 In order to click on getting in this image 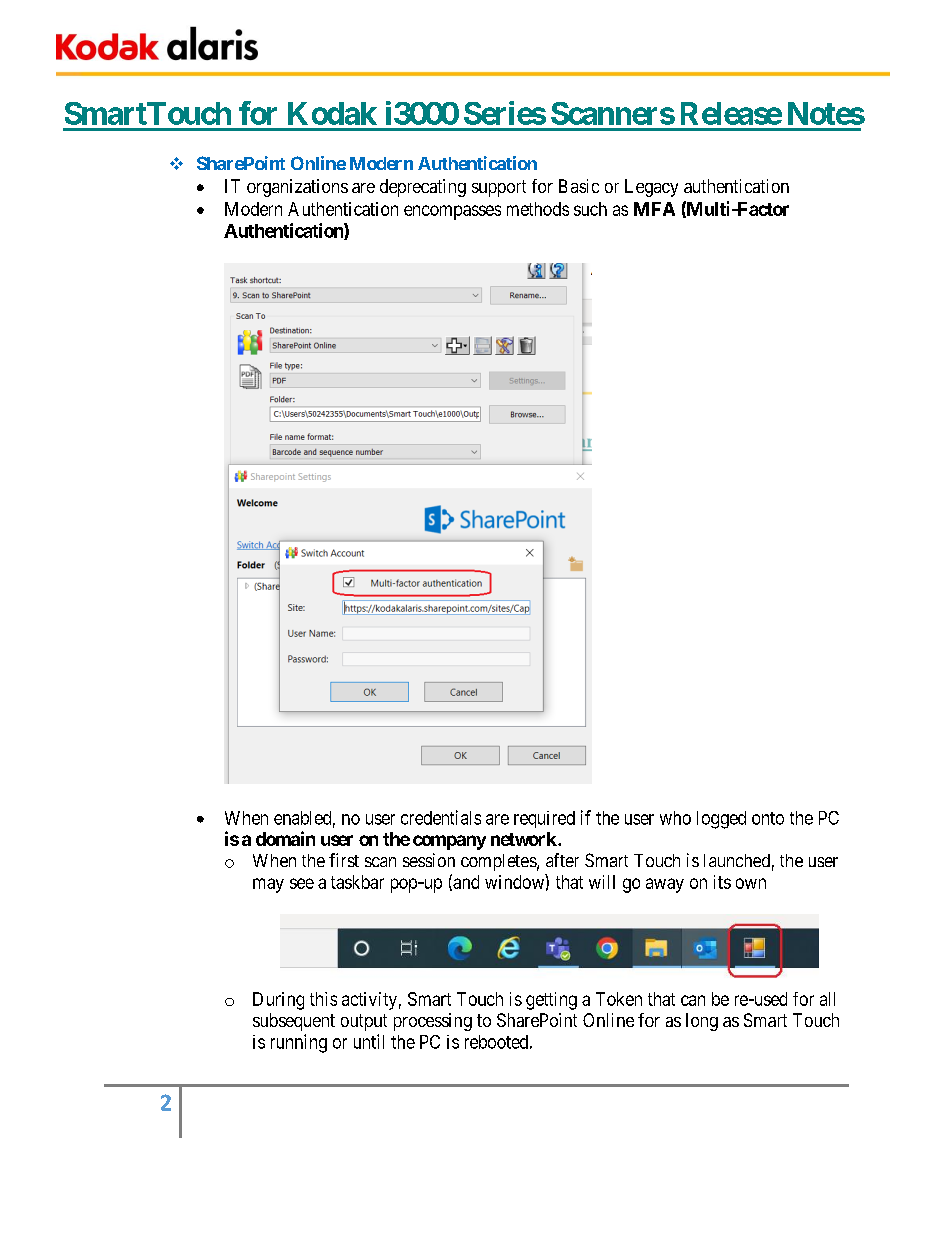, I will do `click(551, 1001)`.
